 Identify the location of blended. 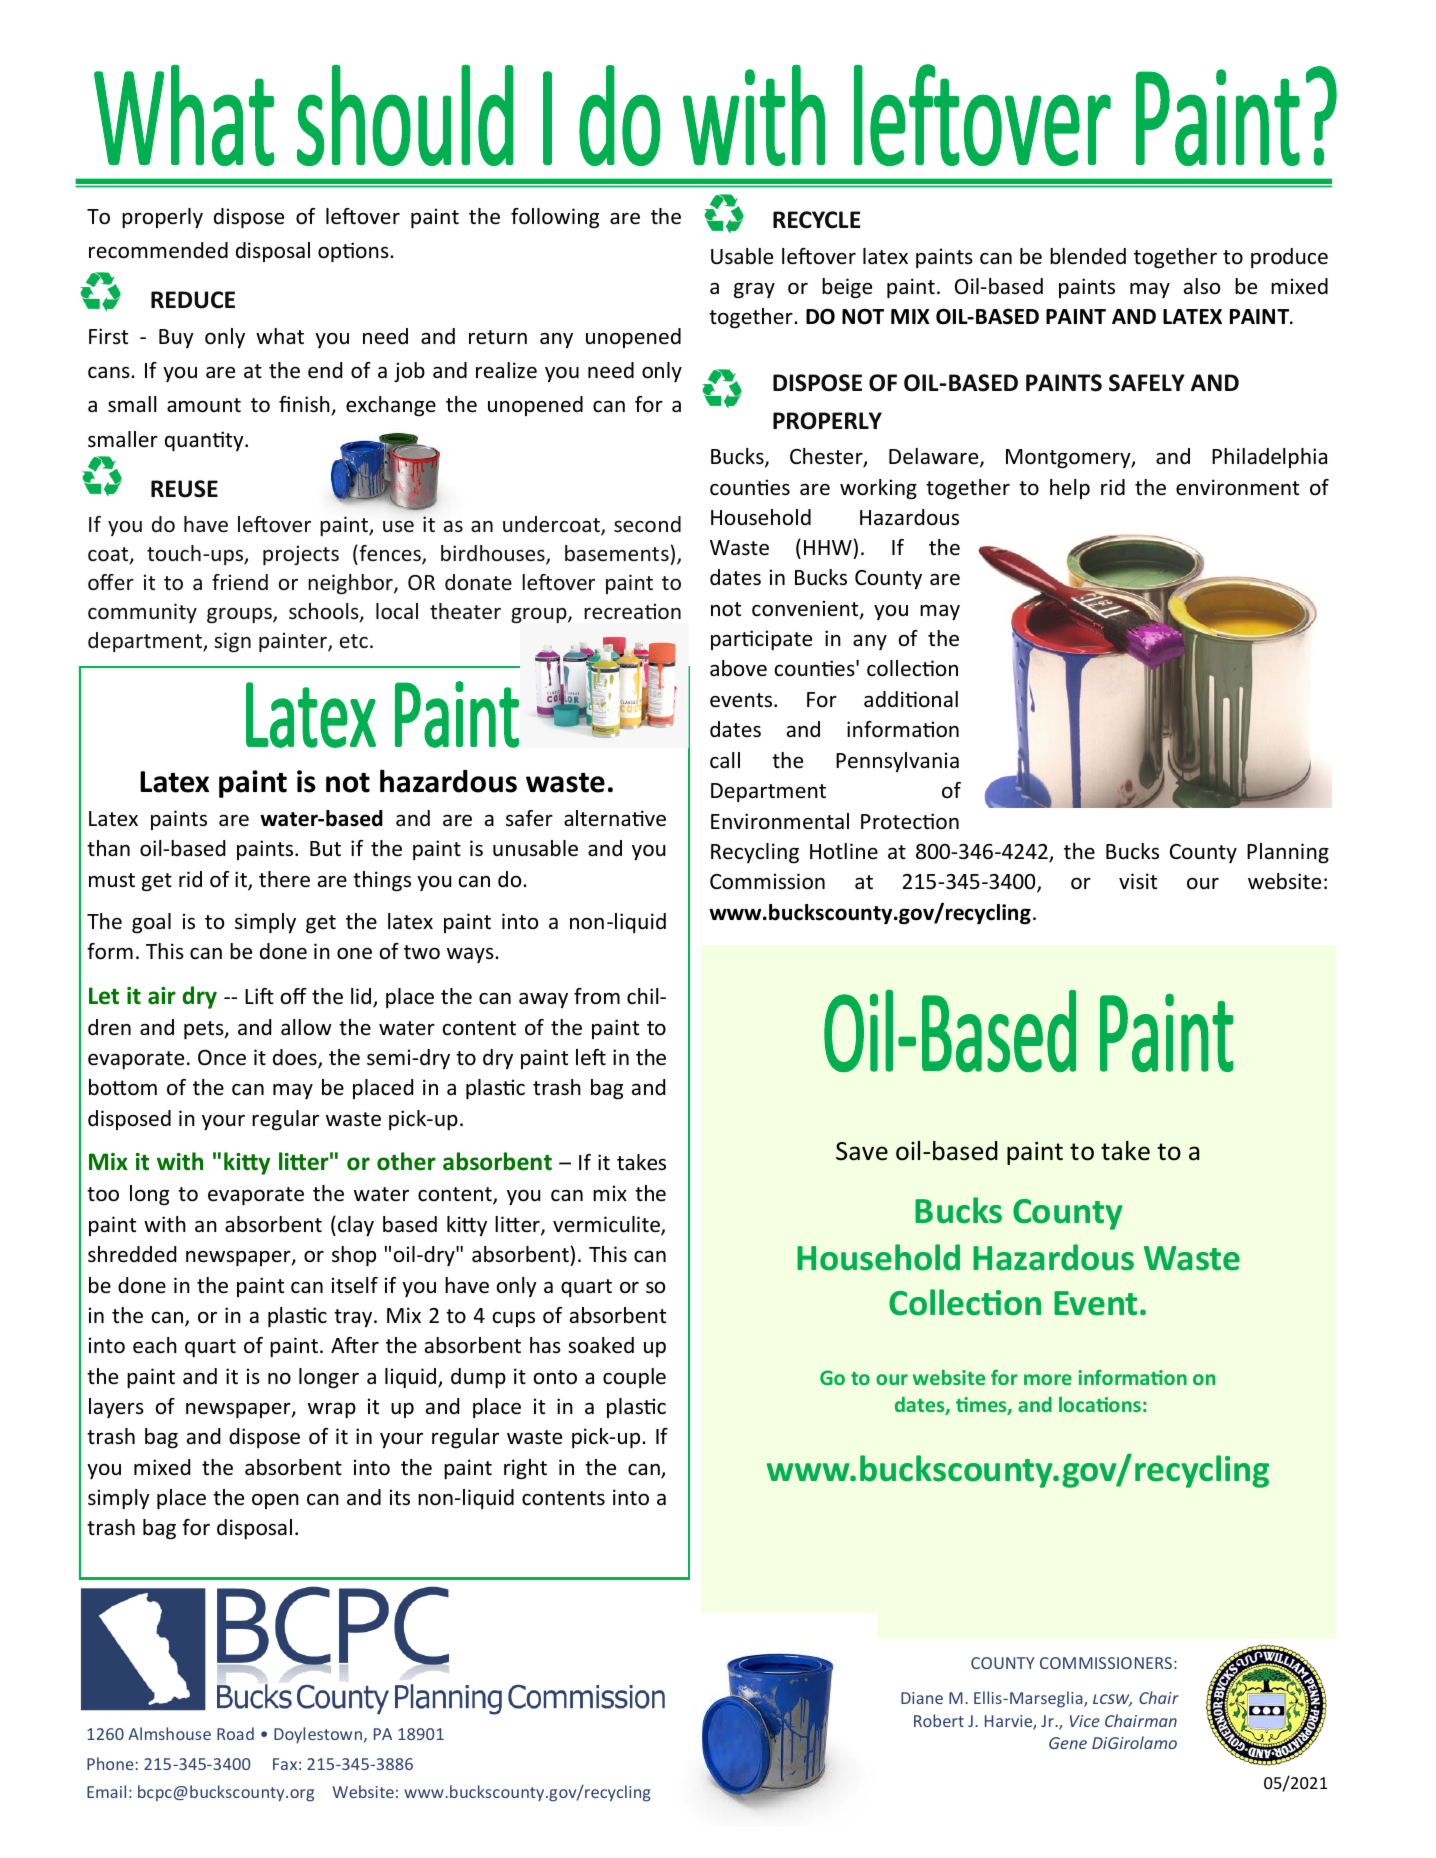
(1088, 256).
